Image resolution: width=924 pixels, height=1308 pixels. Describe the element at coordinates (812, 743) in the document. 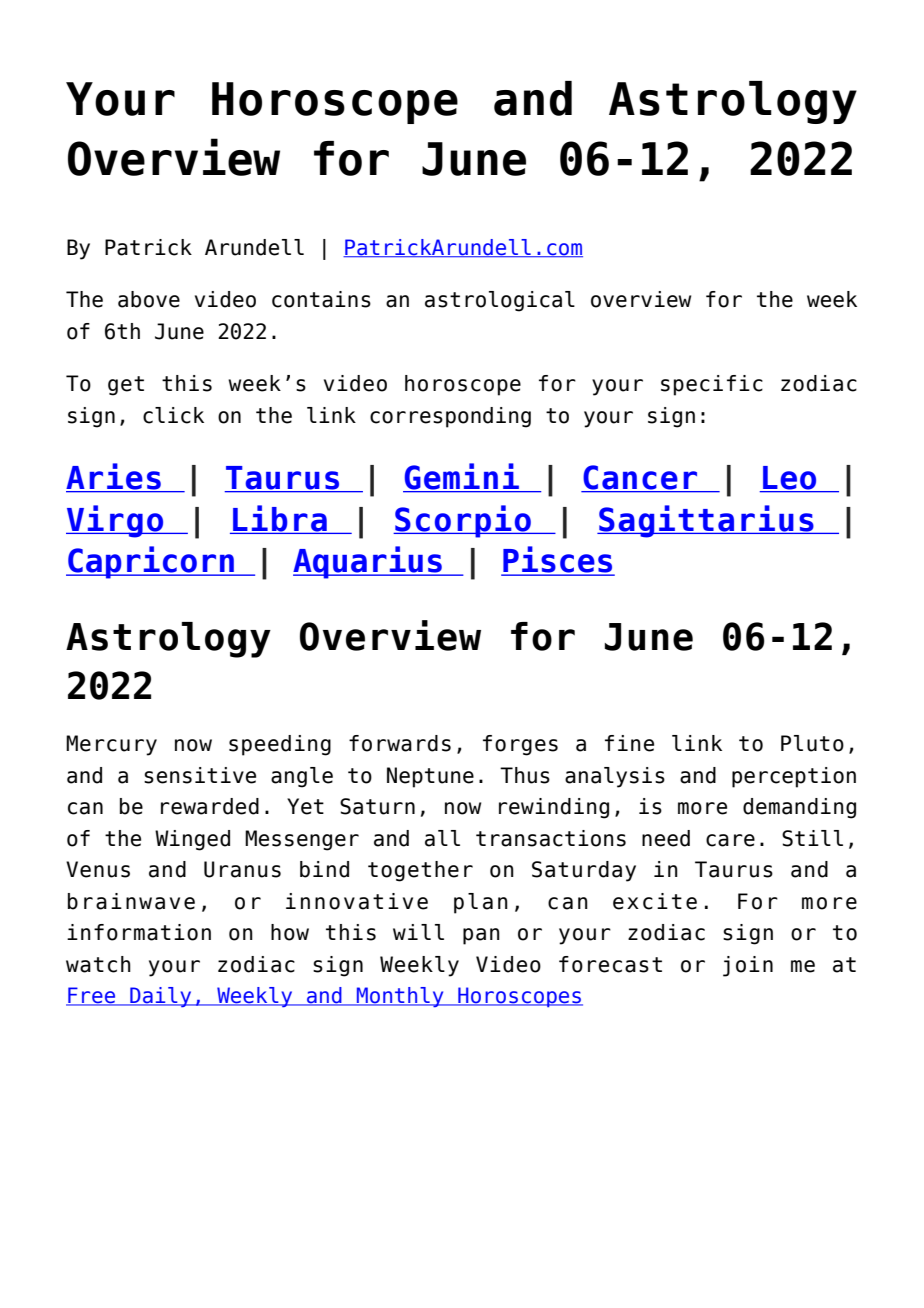

I see `Pluto` at that location.
